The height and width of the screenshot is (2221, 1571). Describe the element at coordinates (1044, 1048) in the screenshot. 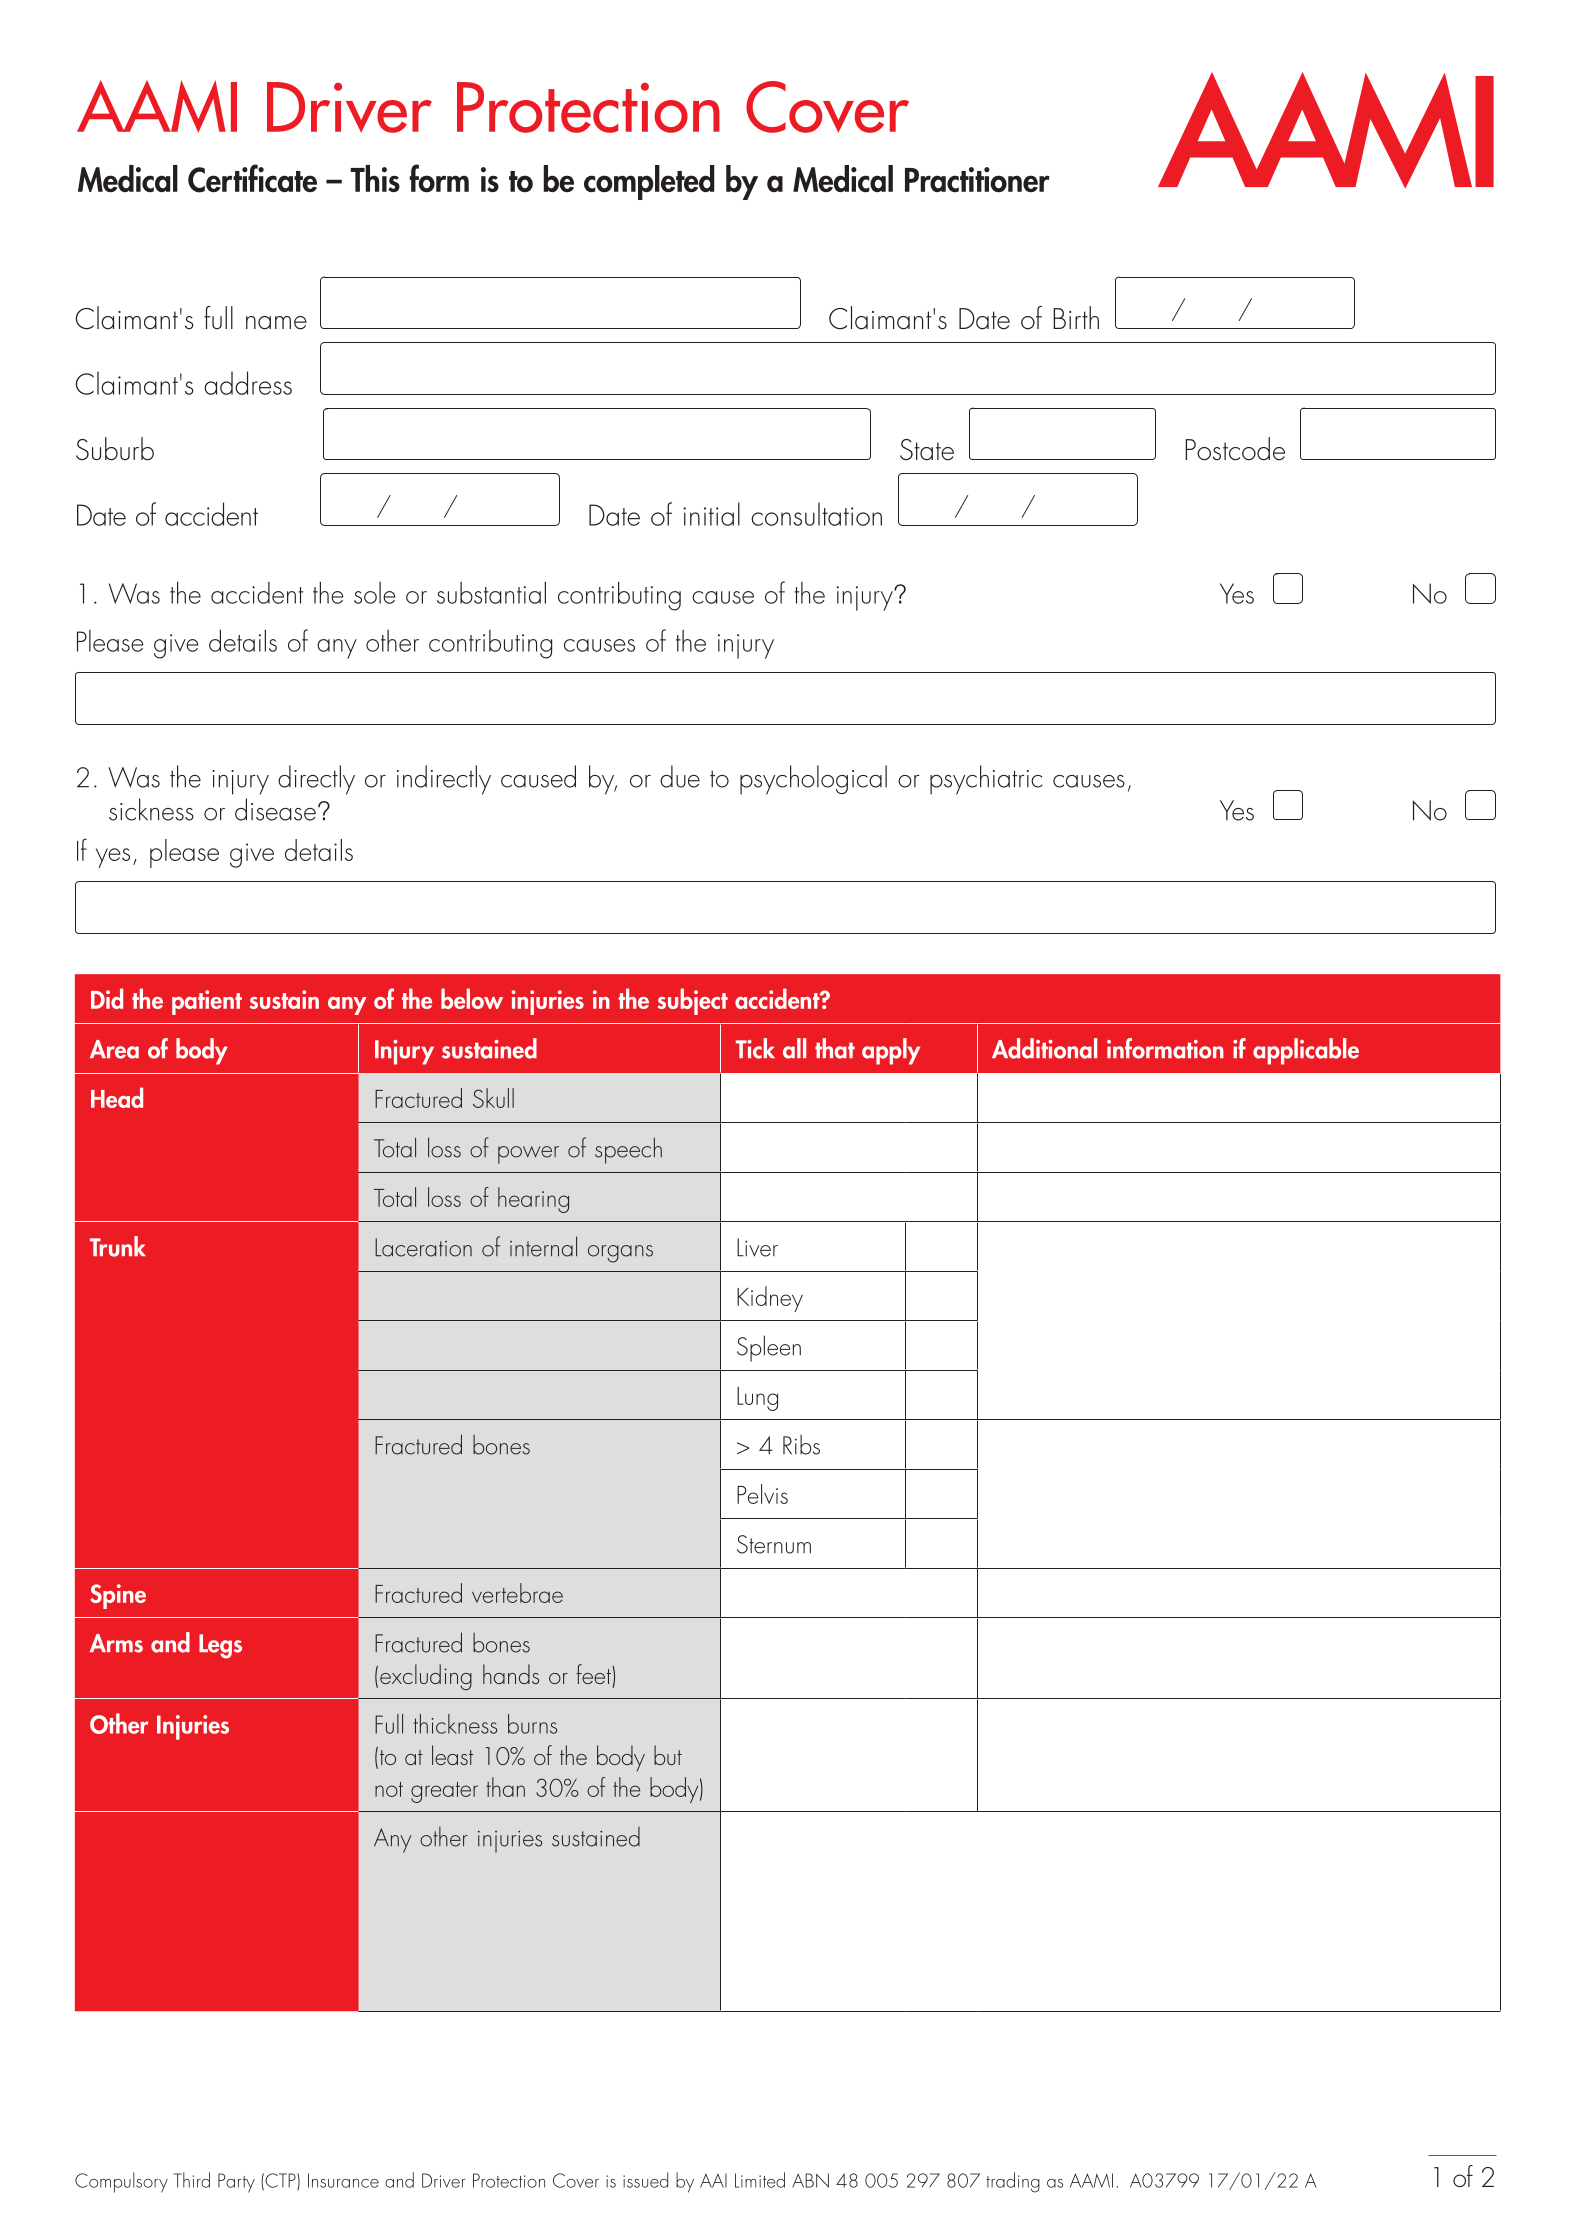

I see `Additional` at that location.
